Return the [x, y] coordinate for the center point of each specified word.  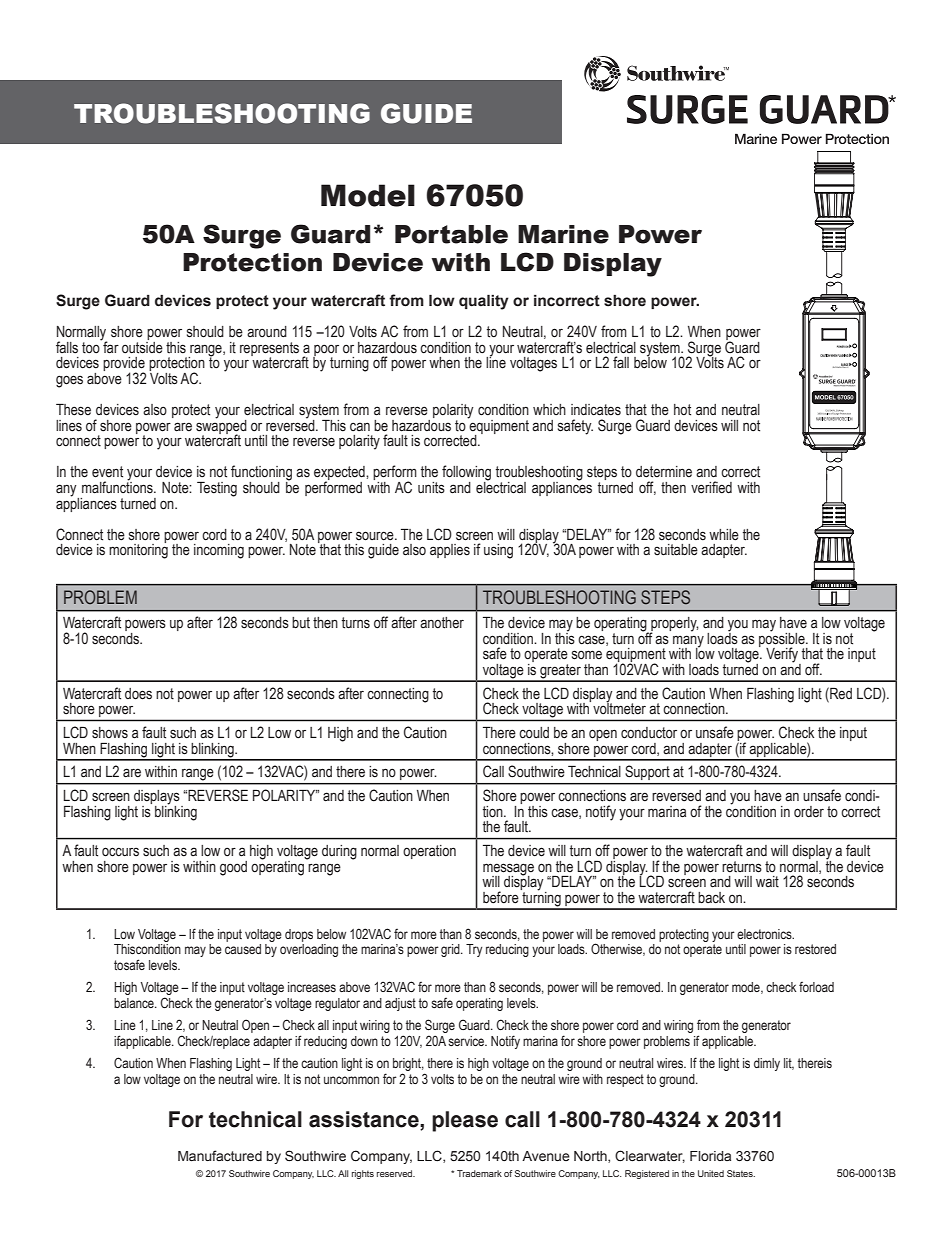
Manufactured [220, 1156]
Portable [451, 234]
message [508, 870]
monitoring [138, 550]
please [465, 1121]
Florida [710, 1156]
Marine [563, 234]
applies [450, 551]
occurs [120, 852]
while [724, 535]
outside [142, 346]
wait [767, 882]
